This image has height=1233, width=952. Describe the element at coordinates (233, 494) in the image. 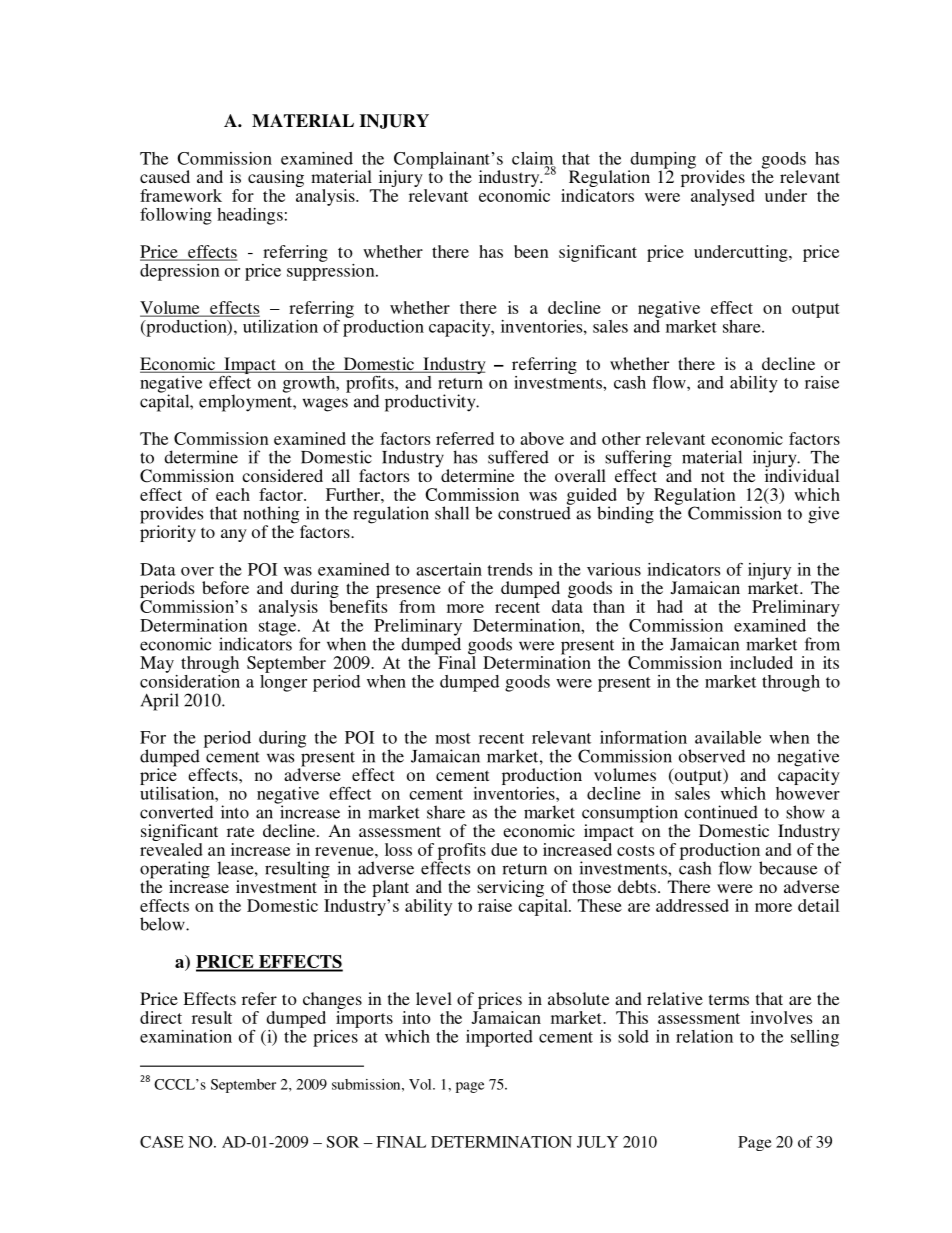

I see `each` at that location.
